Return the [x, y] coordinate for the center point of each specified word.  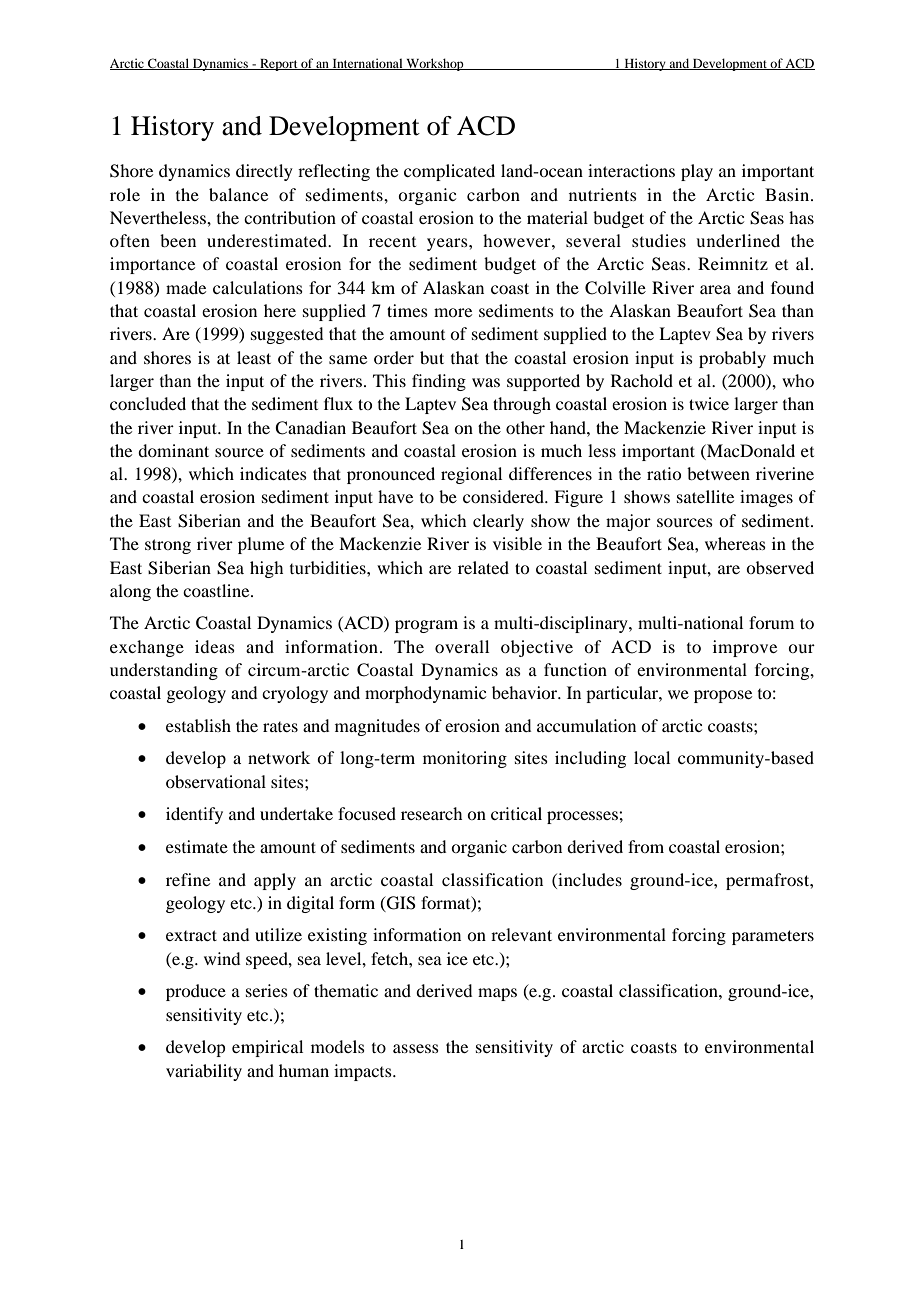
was [486, 382]
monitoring [465, 759]
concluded [148, 403]
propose [723, 696]
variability [204, 1072]
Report [279, 65]
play [697, 172]
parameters [773, 937]
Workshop [435, 64]
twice [709, 403]
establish [198, 725]
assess [416, 1048]
